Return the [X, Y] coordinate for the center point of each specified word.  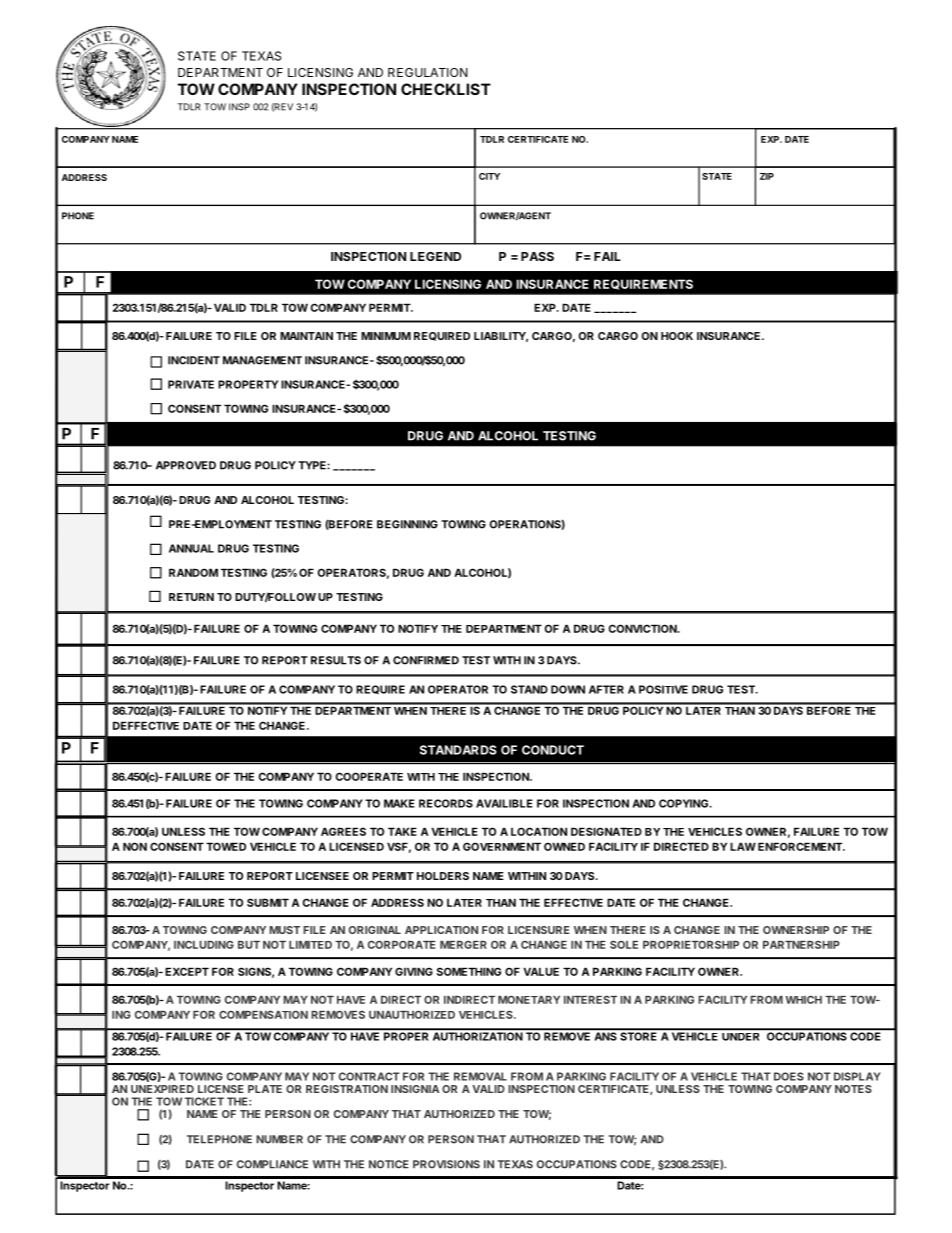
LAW [743, 846]
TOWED [226, 846]
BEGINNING [407, 524]
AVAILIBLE [504, 803]
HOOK [677, 336]
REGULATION [428, 72]
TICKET [204, 1101]
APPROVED [186, 465]
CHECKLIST [446, 89]
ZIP [767, 176]
